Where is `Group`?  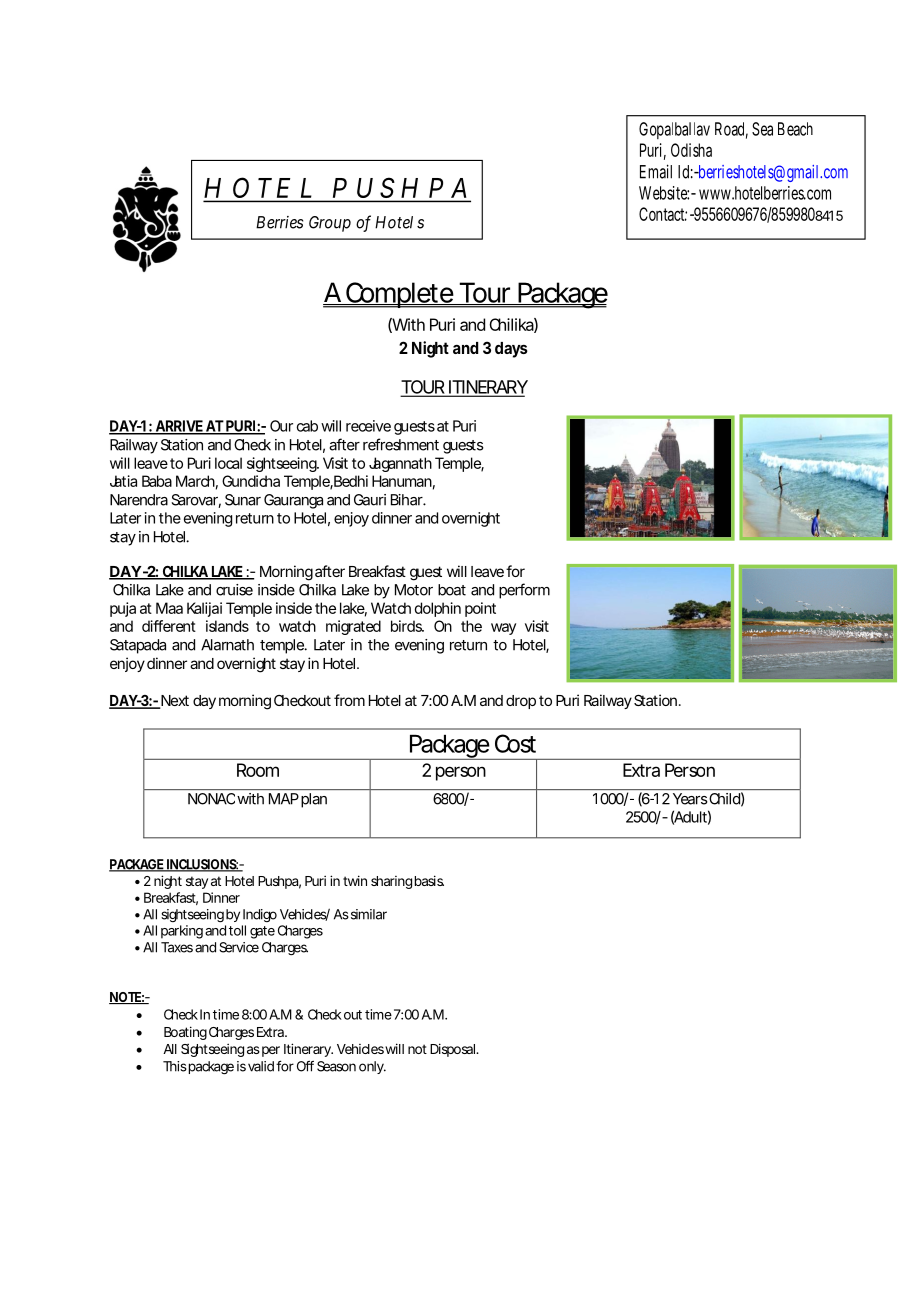 Group is located at coordinates (330, 224).
